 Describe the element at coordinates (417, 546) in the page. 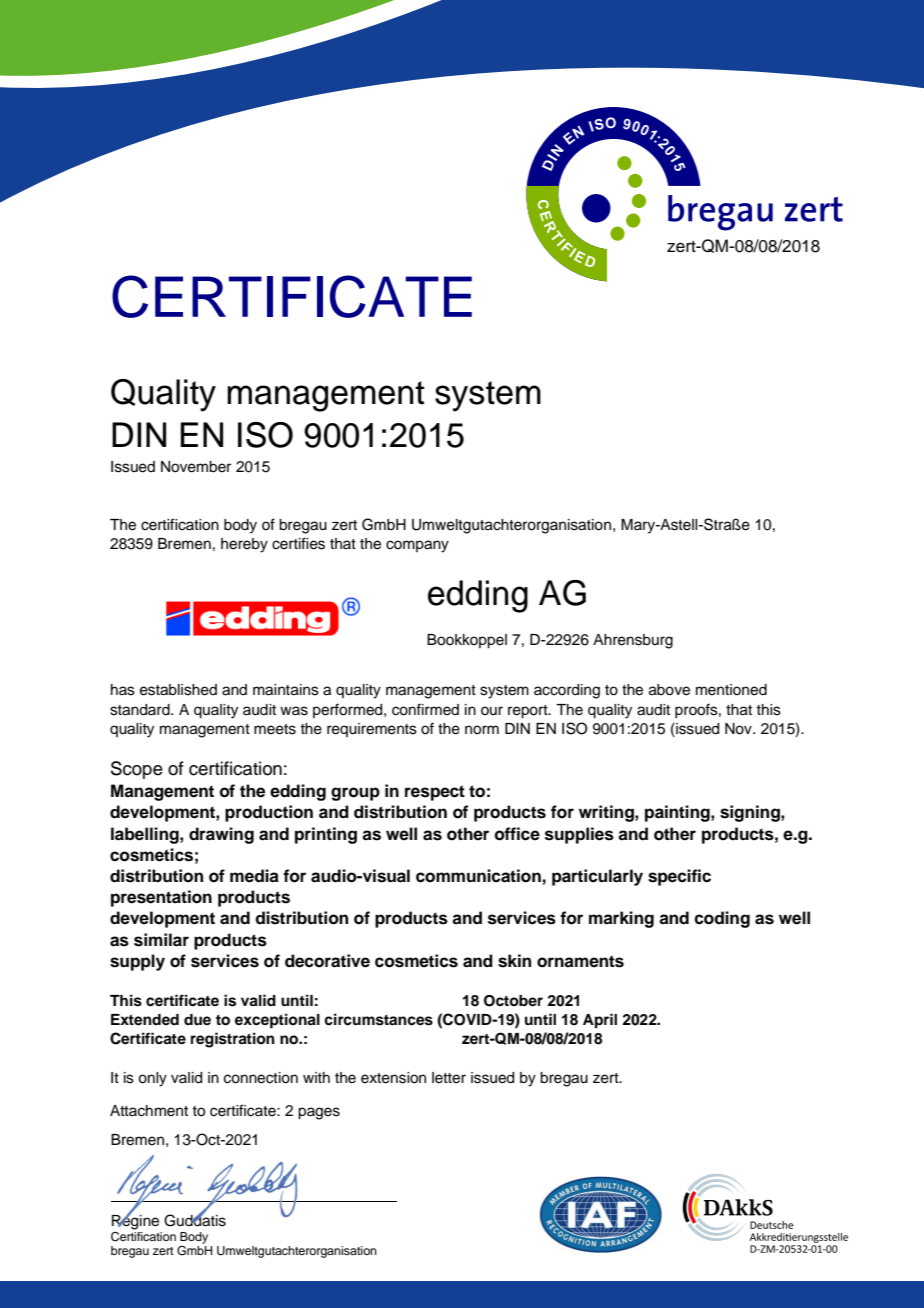

I see `company` at that location.
